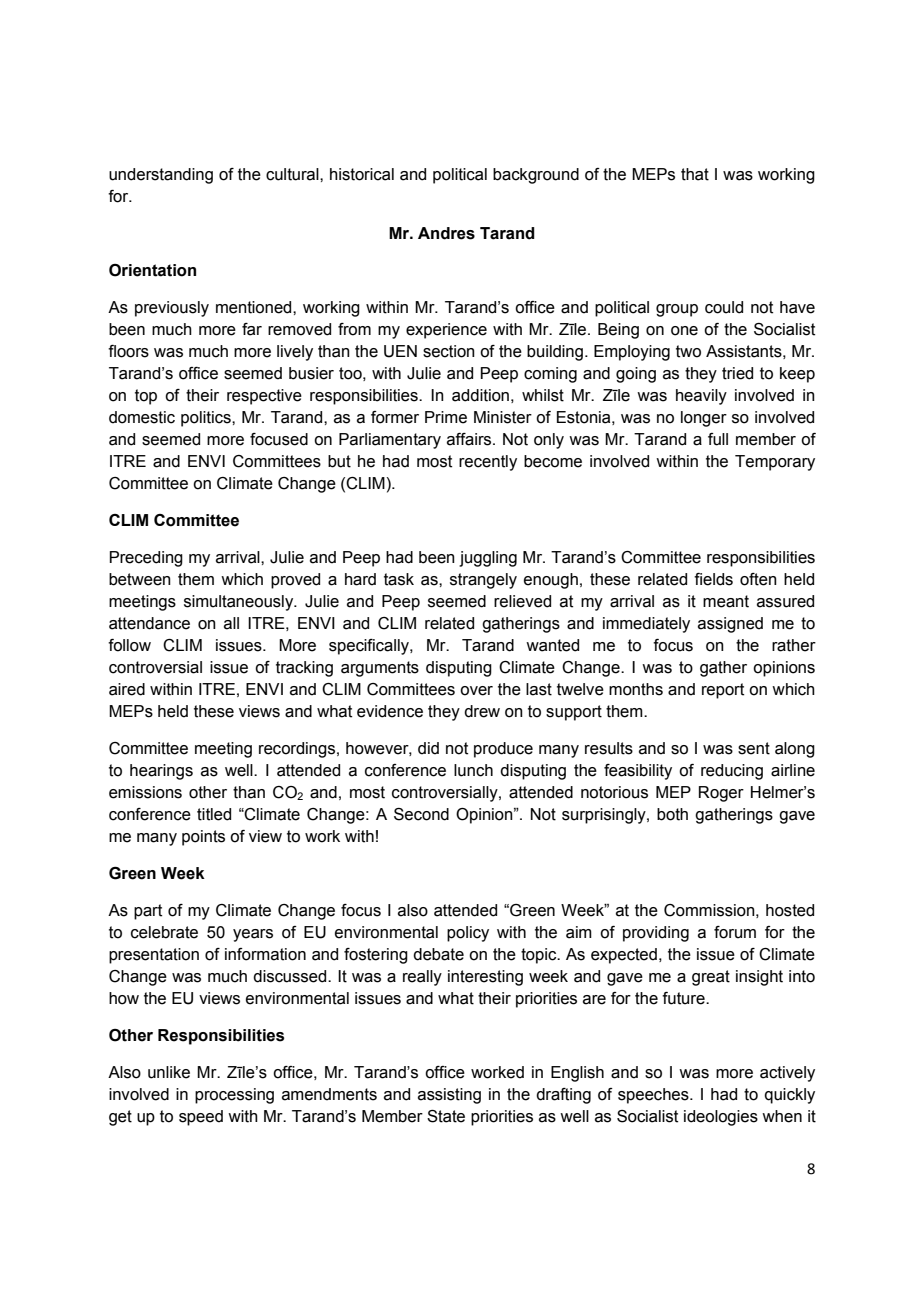 This screenshot has width=924, height=1308. Describe the element at coordinates (695, 174) in the screenshot. I see `that` at that location.
